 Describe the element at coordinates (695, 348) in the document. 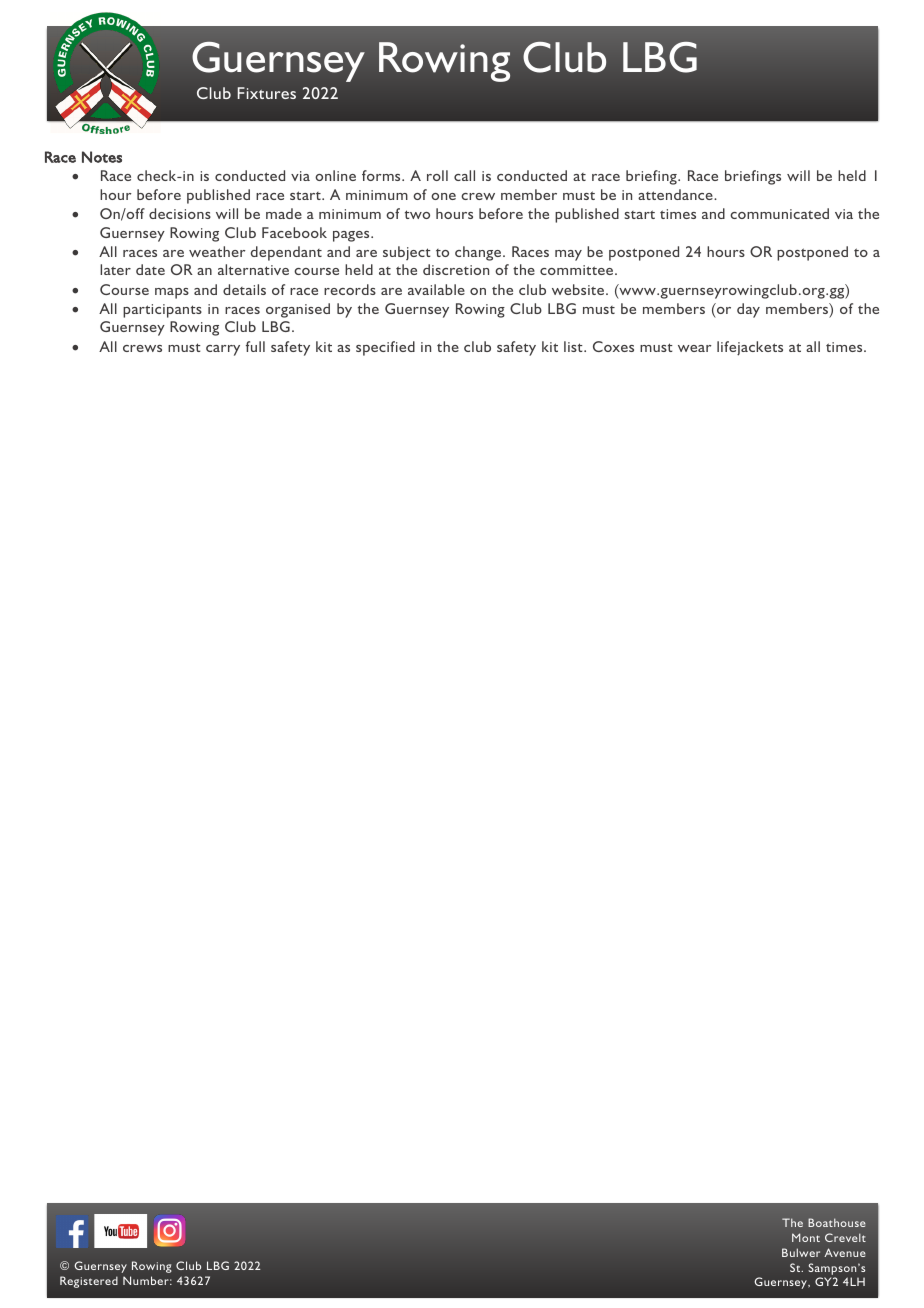

I see `wear` at that location.
